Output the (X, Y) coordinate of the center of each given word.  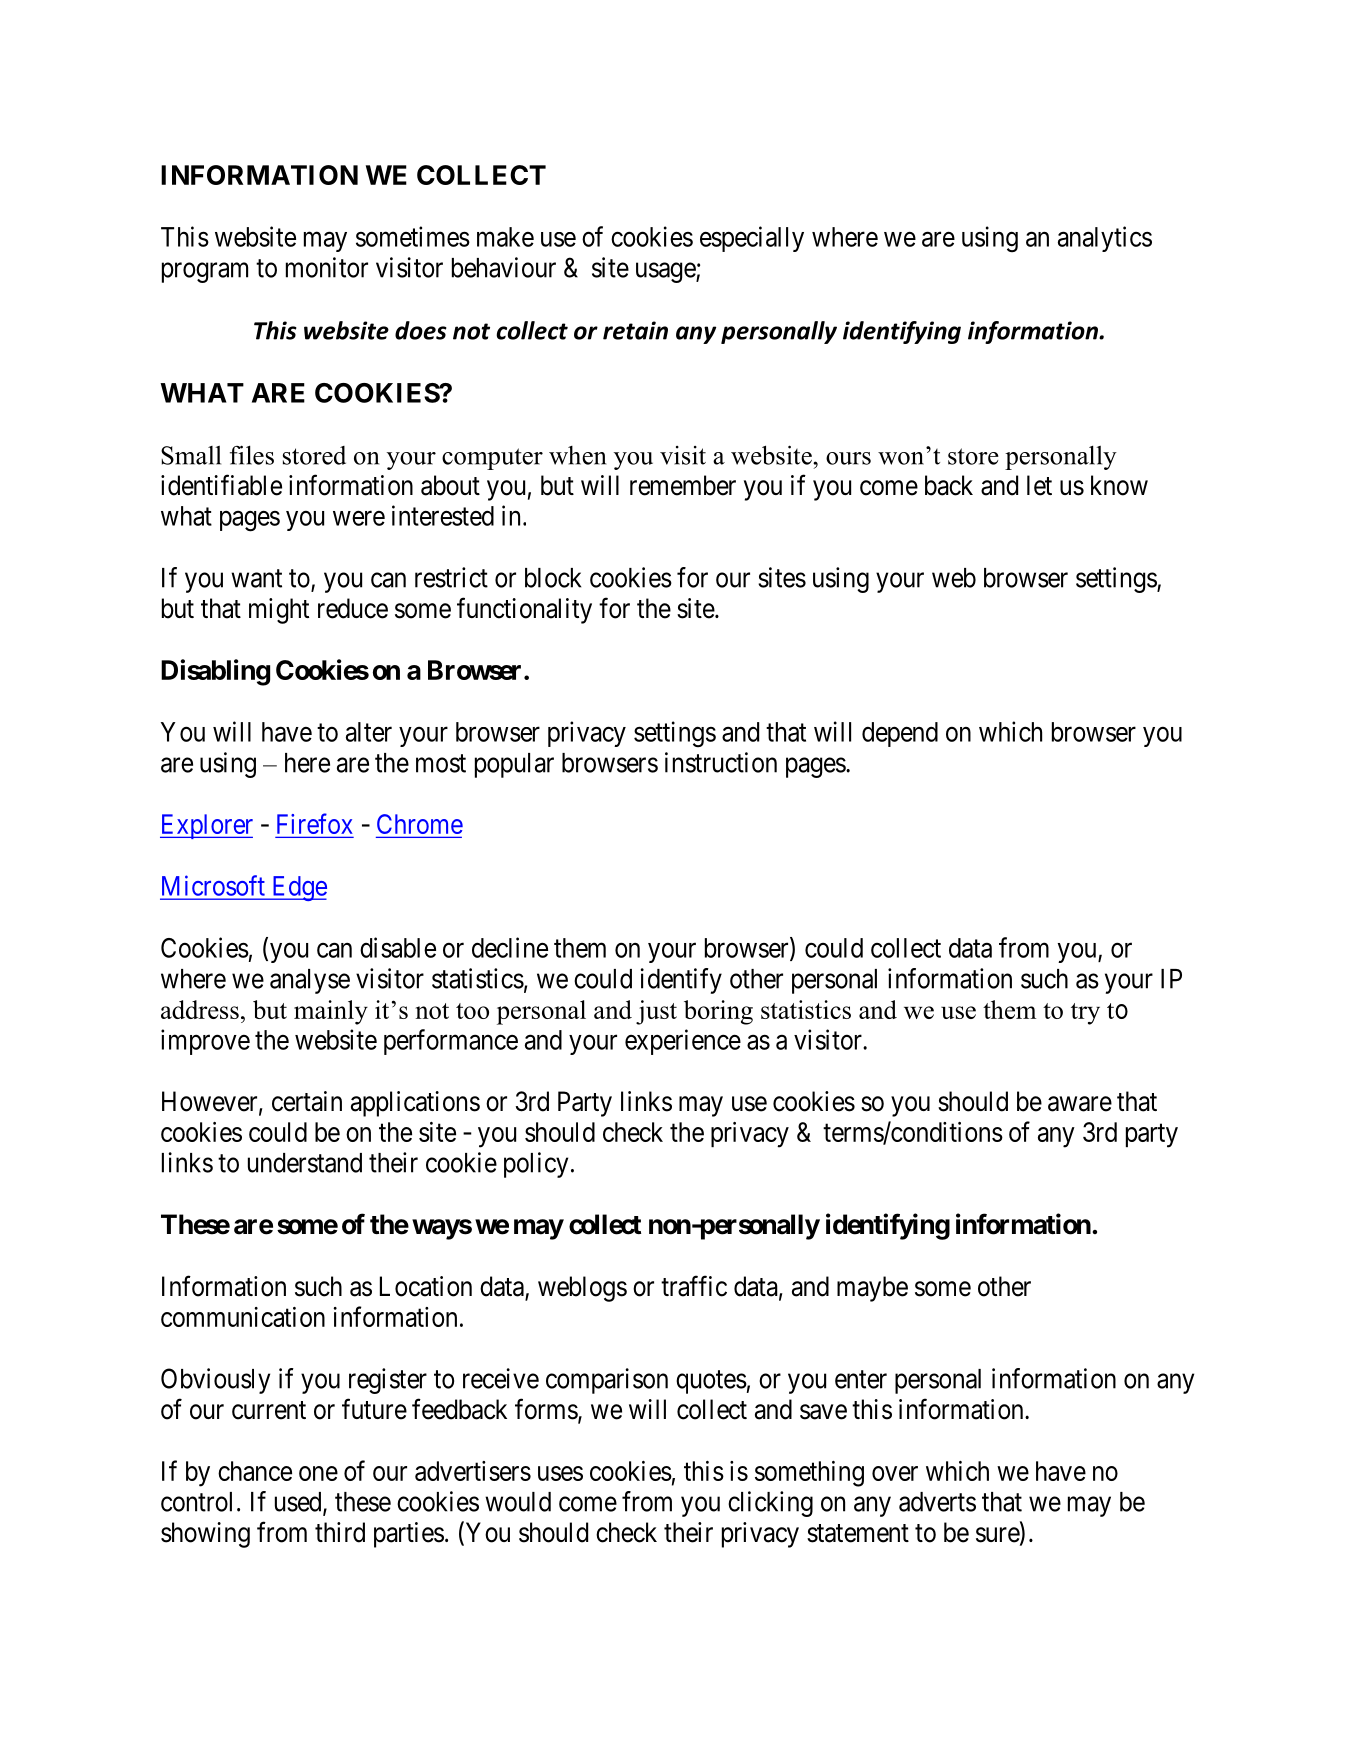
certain (307, 1101)
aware (1080, 1104)
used (299, 1503)
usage (666, 272)
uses (560, 1473)
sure (998, 1536)
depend (900, 734)
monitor (327, 267)
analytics (1105, 239)
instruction (721, 762)
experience (683, 1042)
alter (369, 732)
